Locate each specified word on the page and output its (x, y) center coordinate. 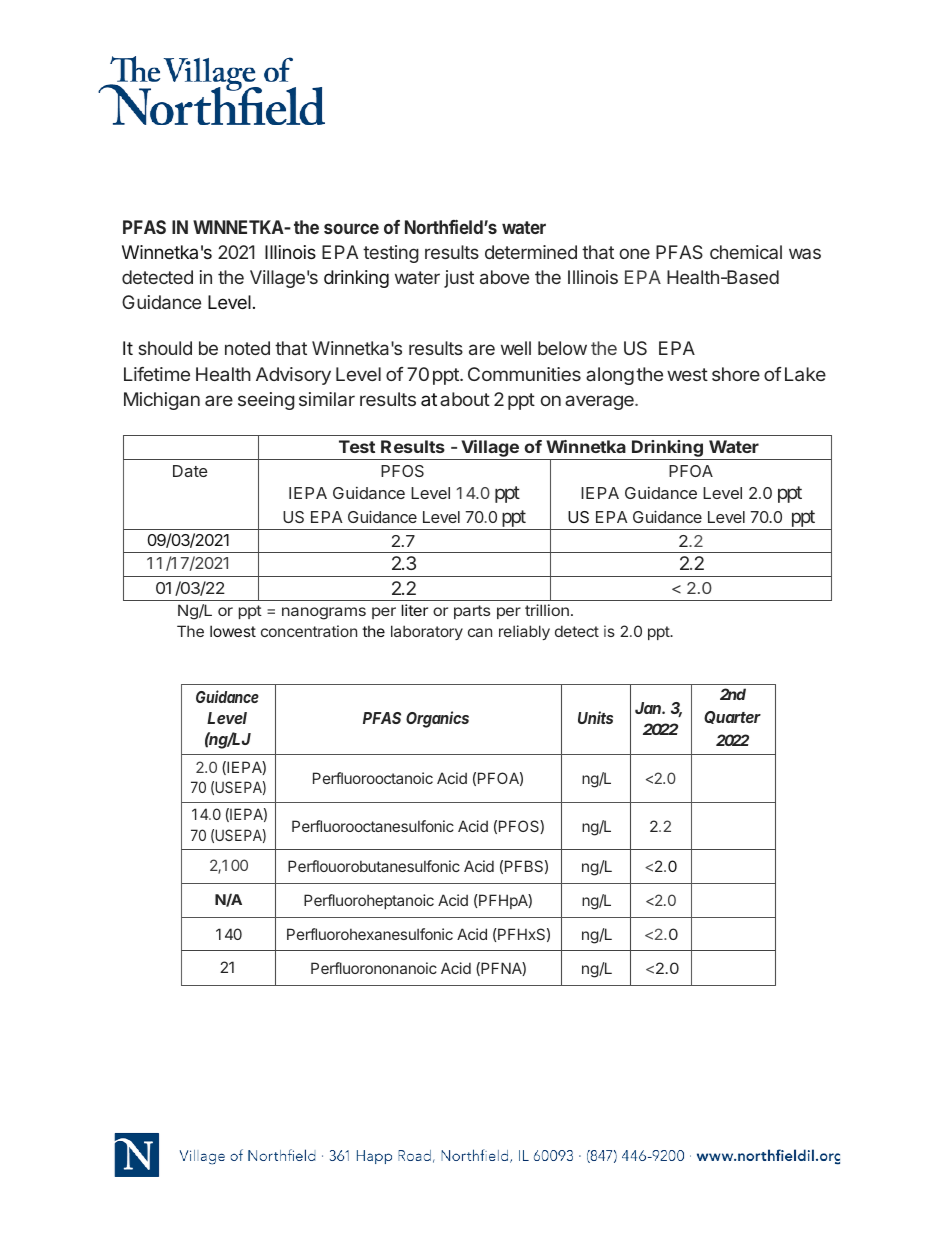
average (600, 402)
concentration (309, 631)
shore (736, 374)
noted (247, 348)
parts (472, 612)
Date (190, 471)
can (480, 632)
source (351, 228)
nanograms (324, 613)
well (516, 348)
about (465, 399)
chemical (746, 252)
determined (531, 252)
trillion (547, 610)
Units (595, 717)
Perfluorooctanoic (373, 778)
